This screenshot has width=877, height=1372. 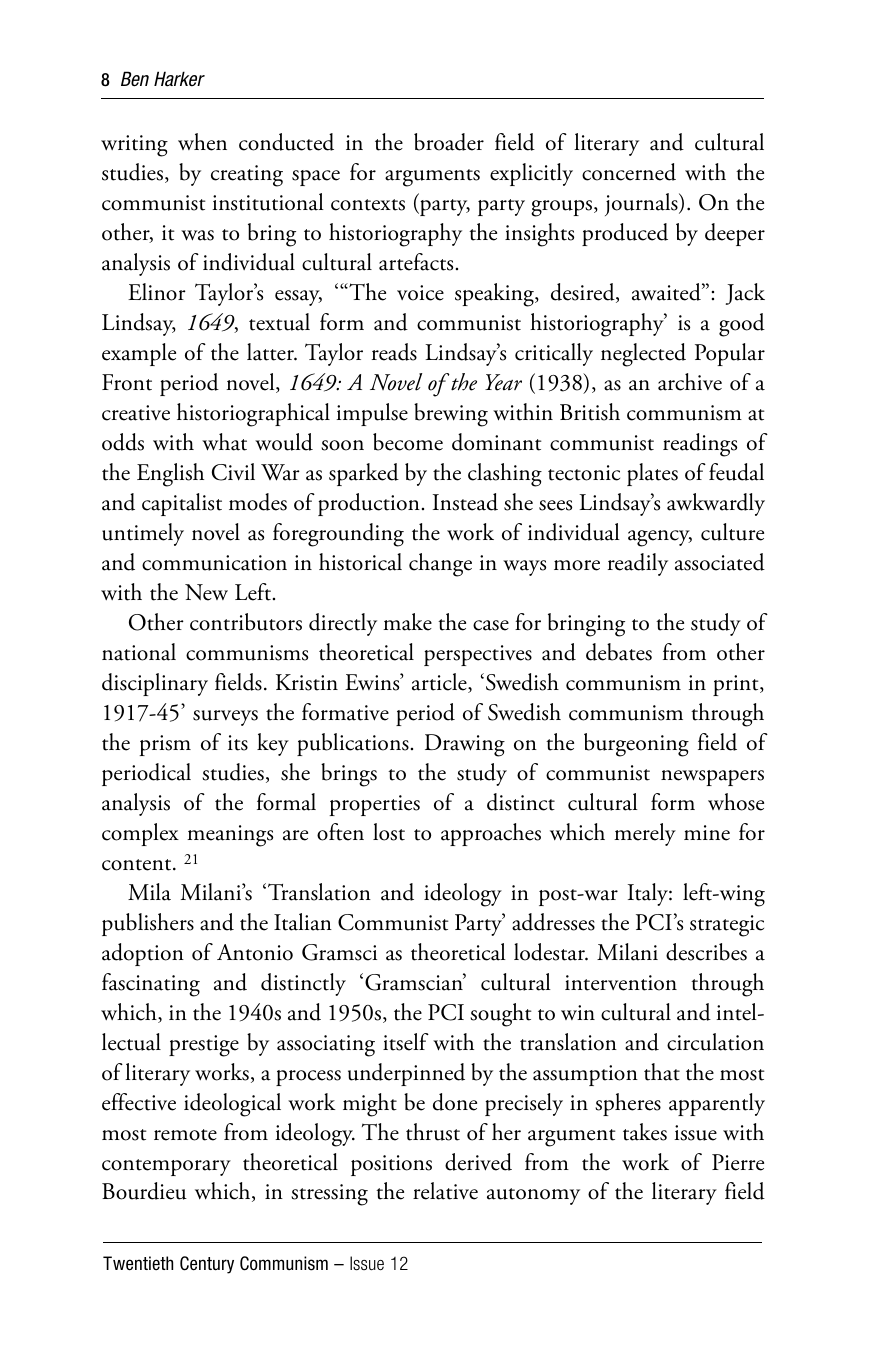 What do you see at coordinates (440, 683) in the screenshot?
I see `article` at bounding box center [440, 683].
